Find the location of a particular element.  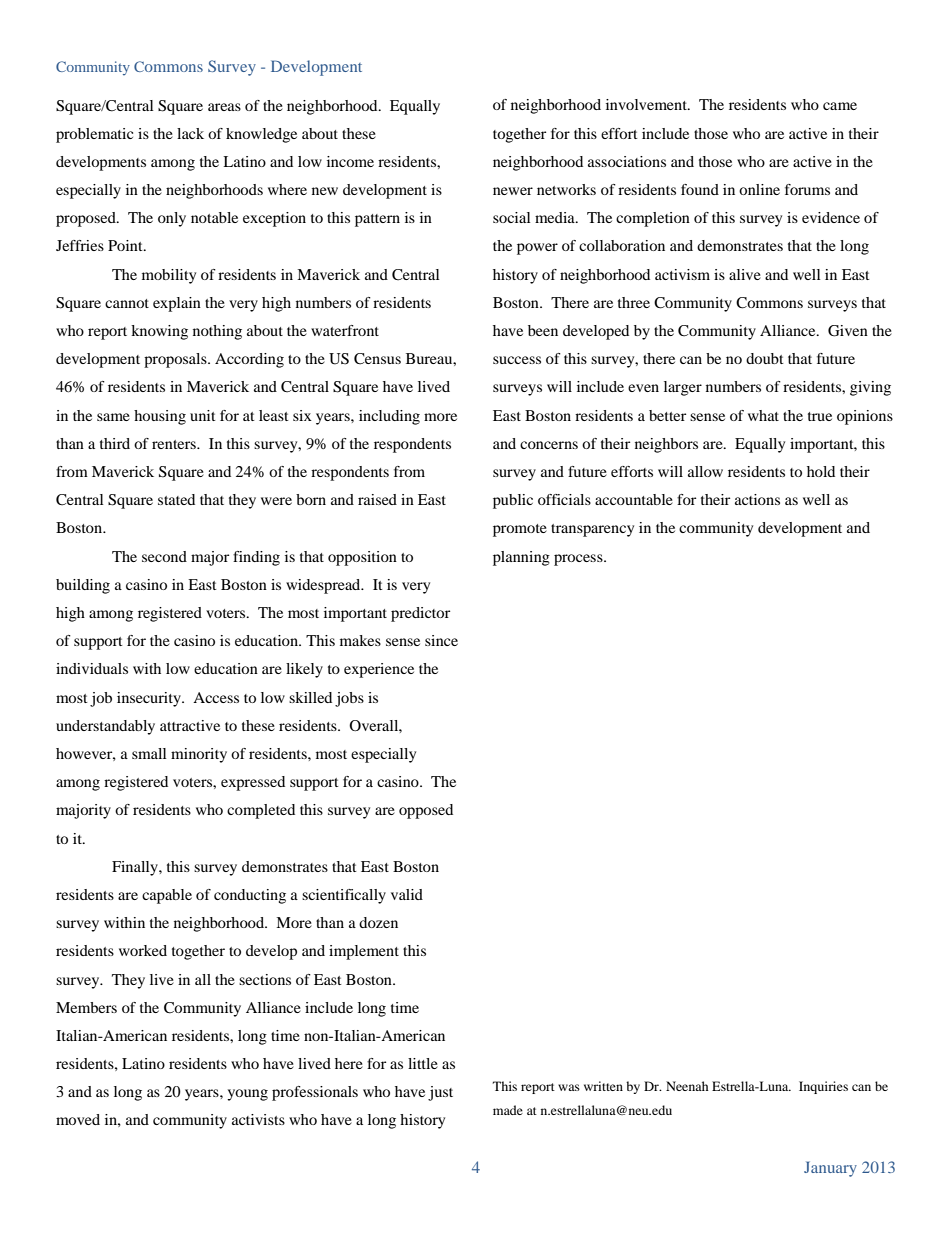

renters is located at coordinates (175, 444).
